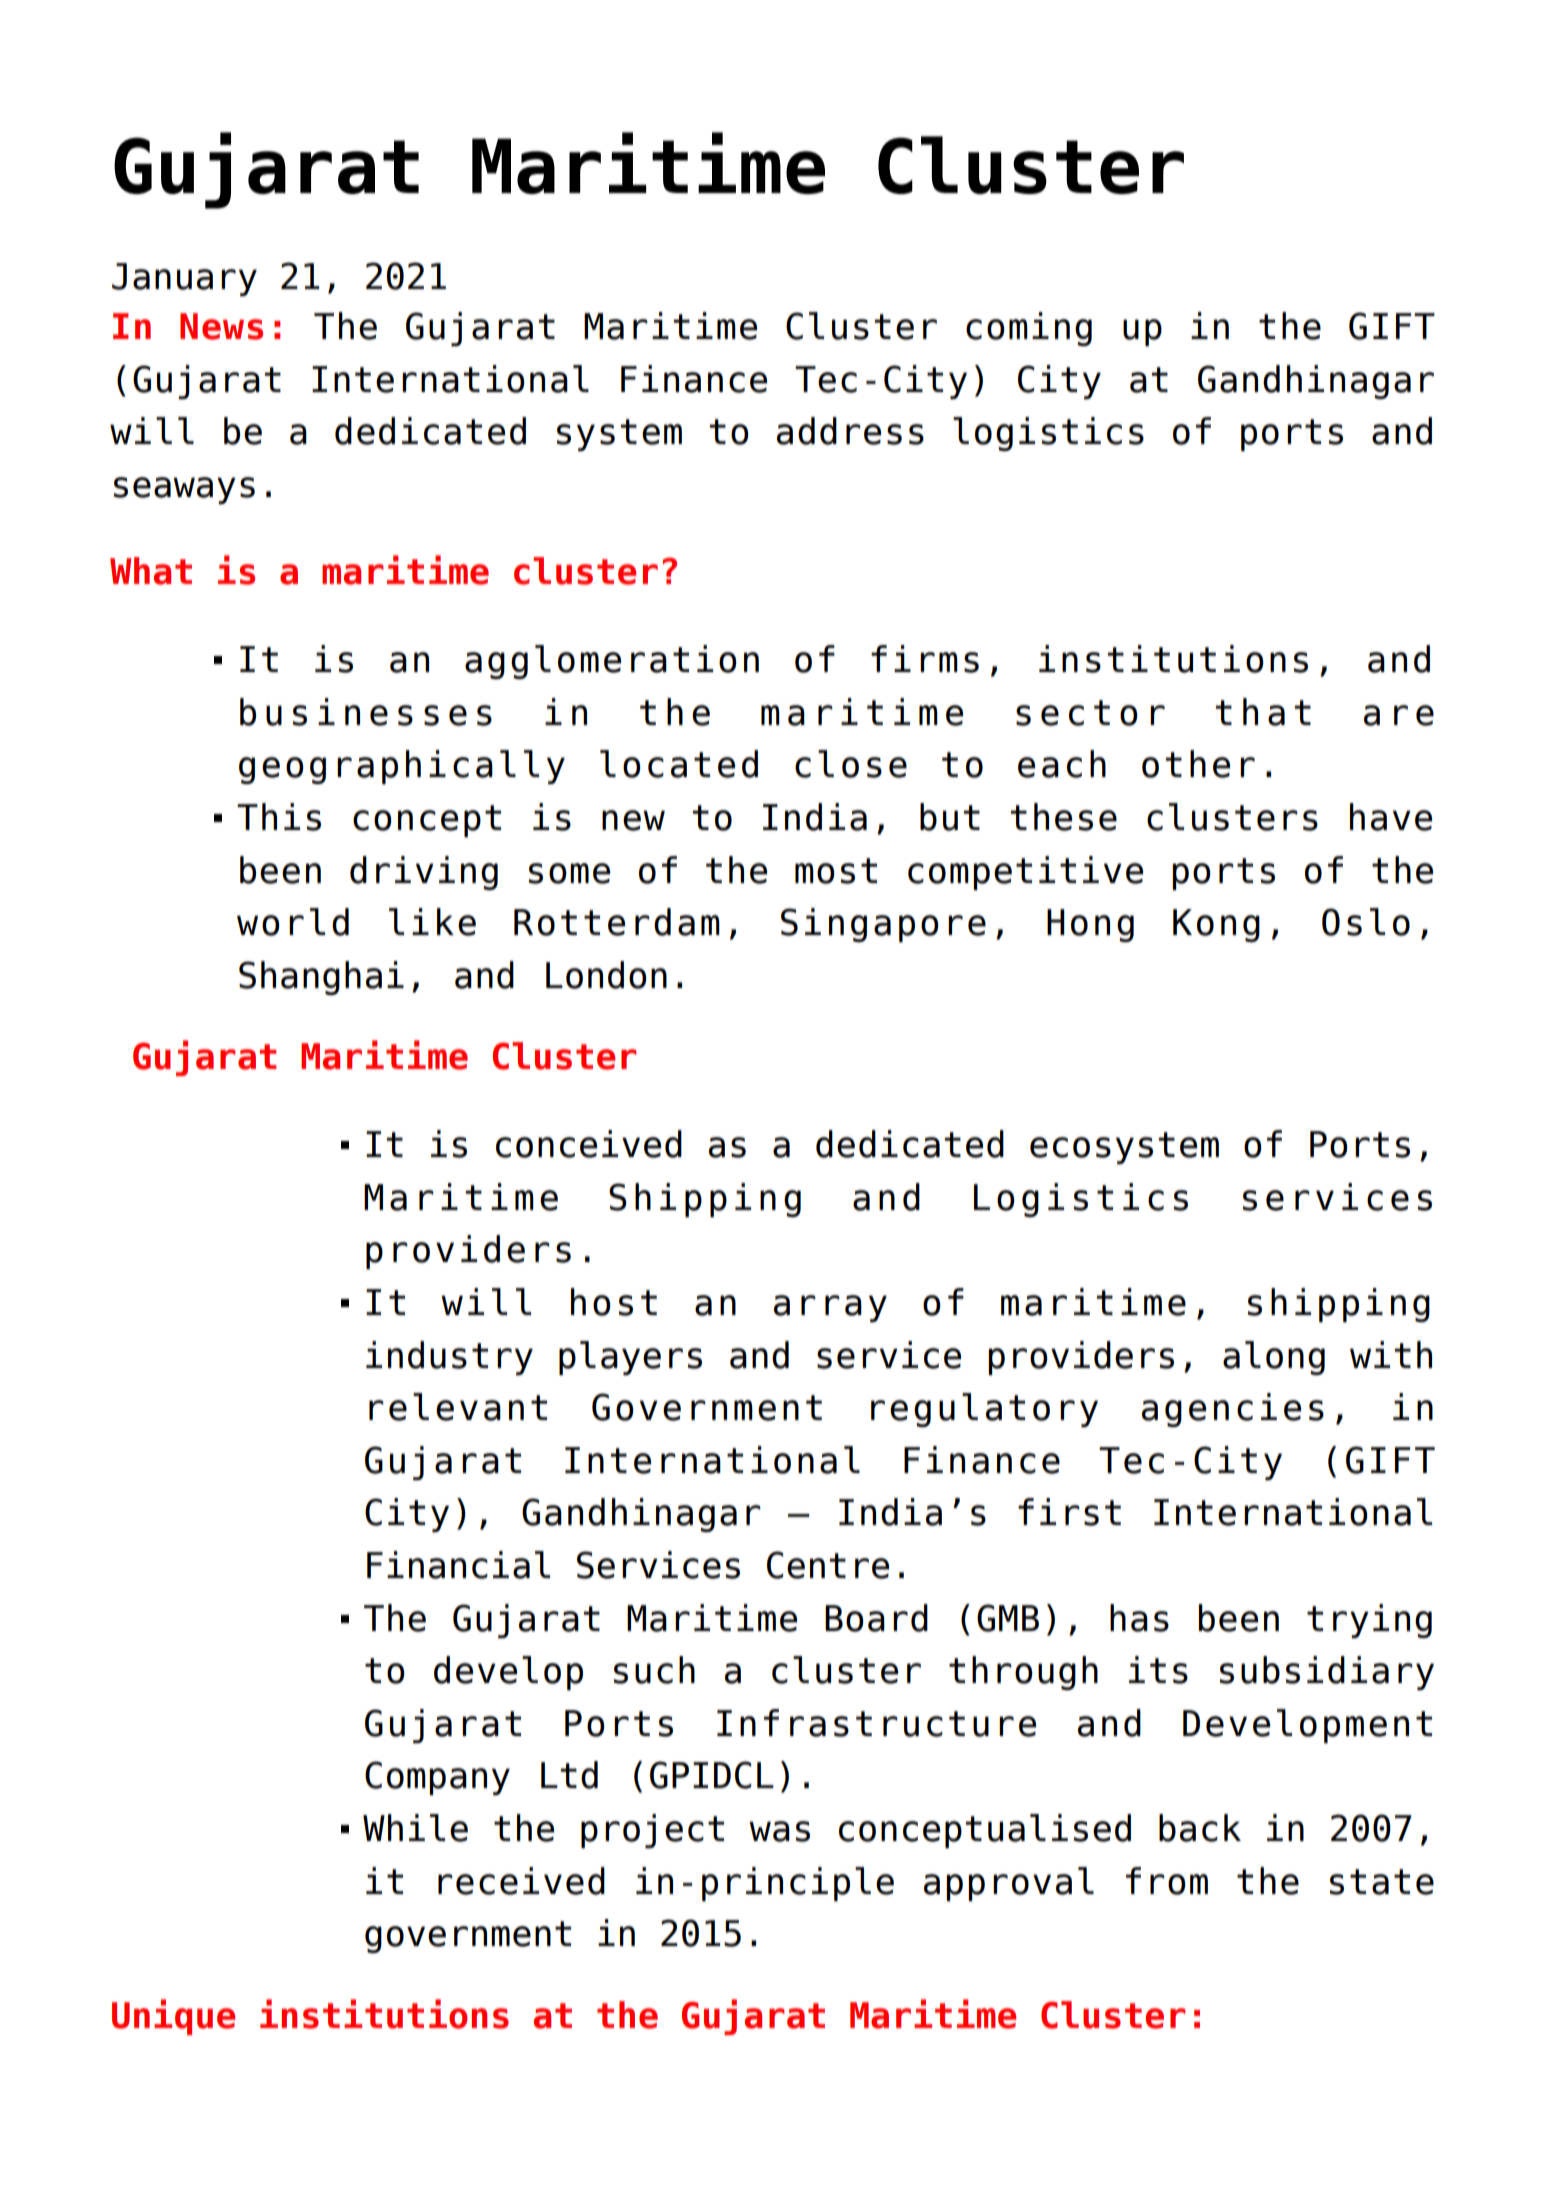 This screenshot has width=1546, height=2187. What do you see at coordinates (925, 659) in the screenshot?
I see `firms` at bounding box center [925, 659].
